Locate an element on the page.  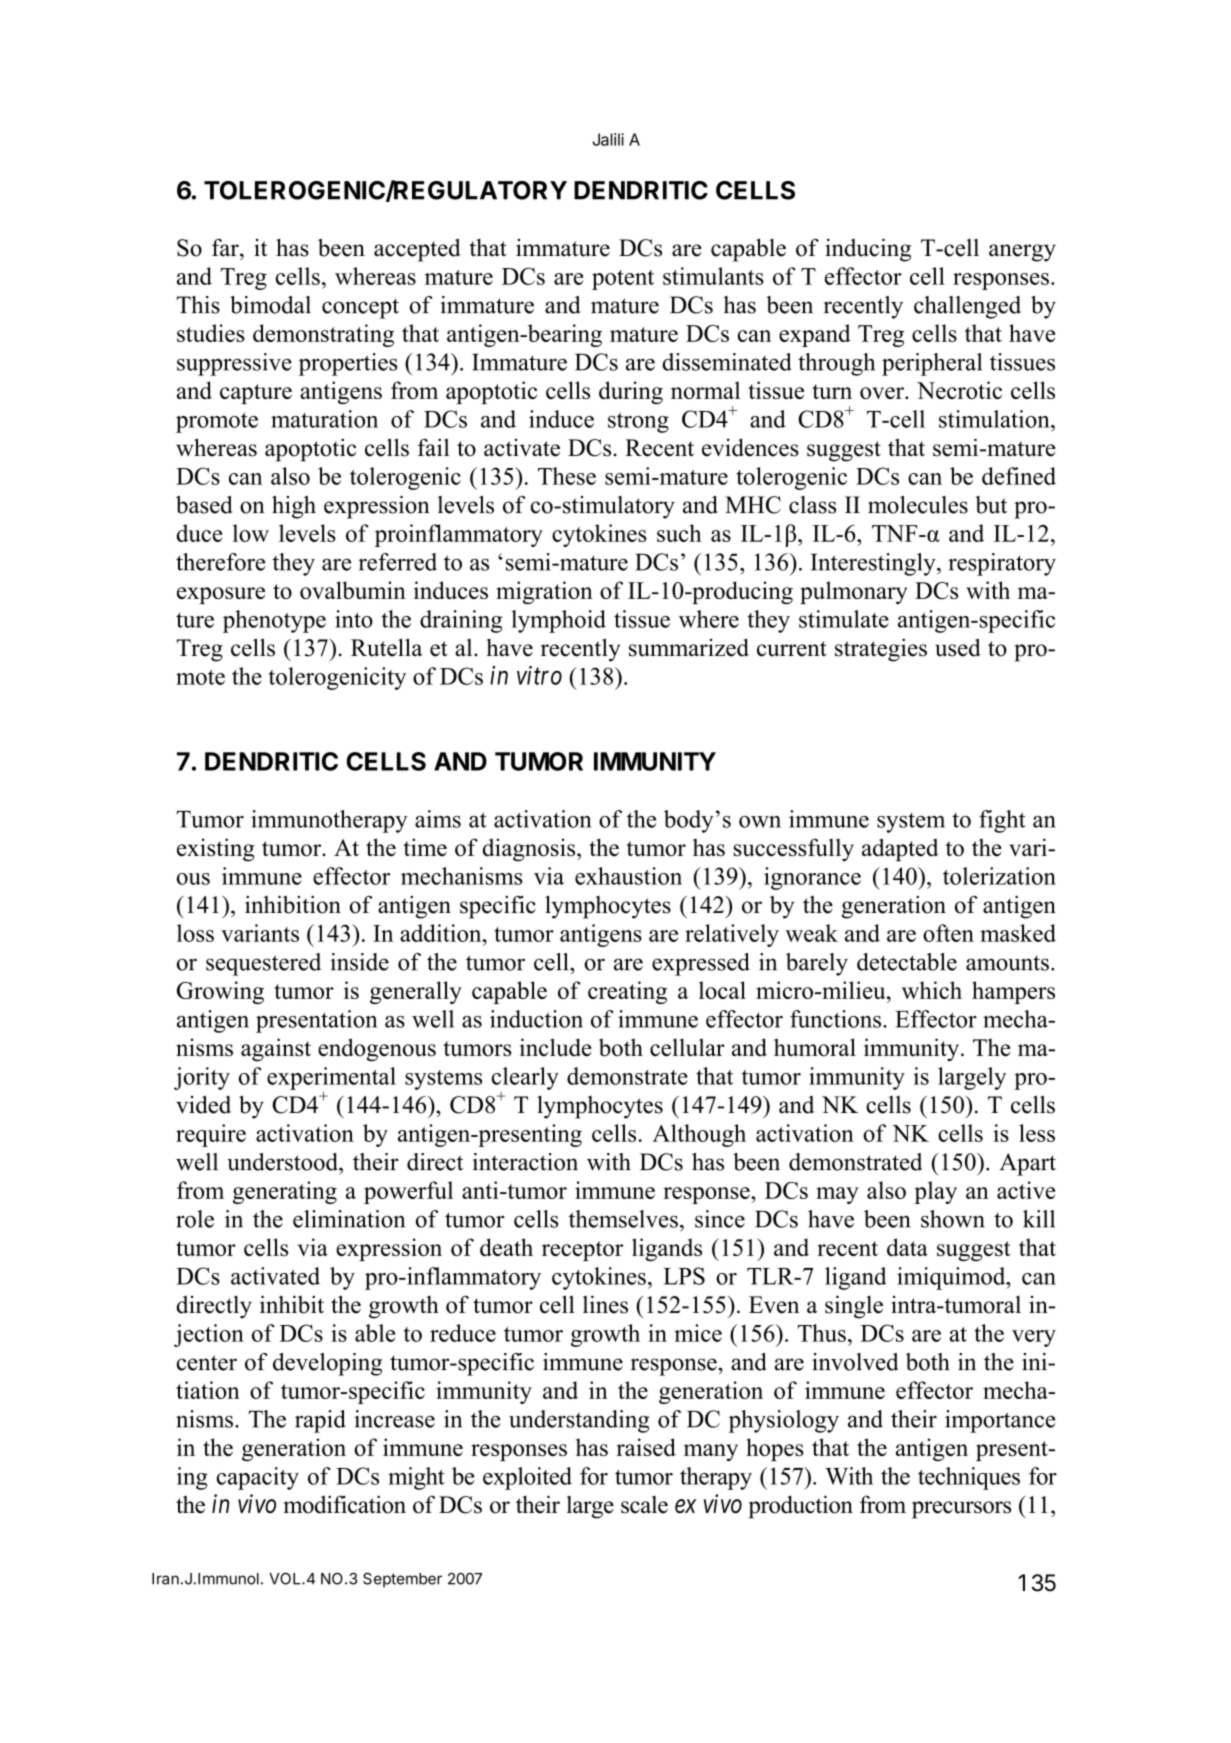
modification is located at coordinates (345, 1504).
